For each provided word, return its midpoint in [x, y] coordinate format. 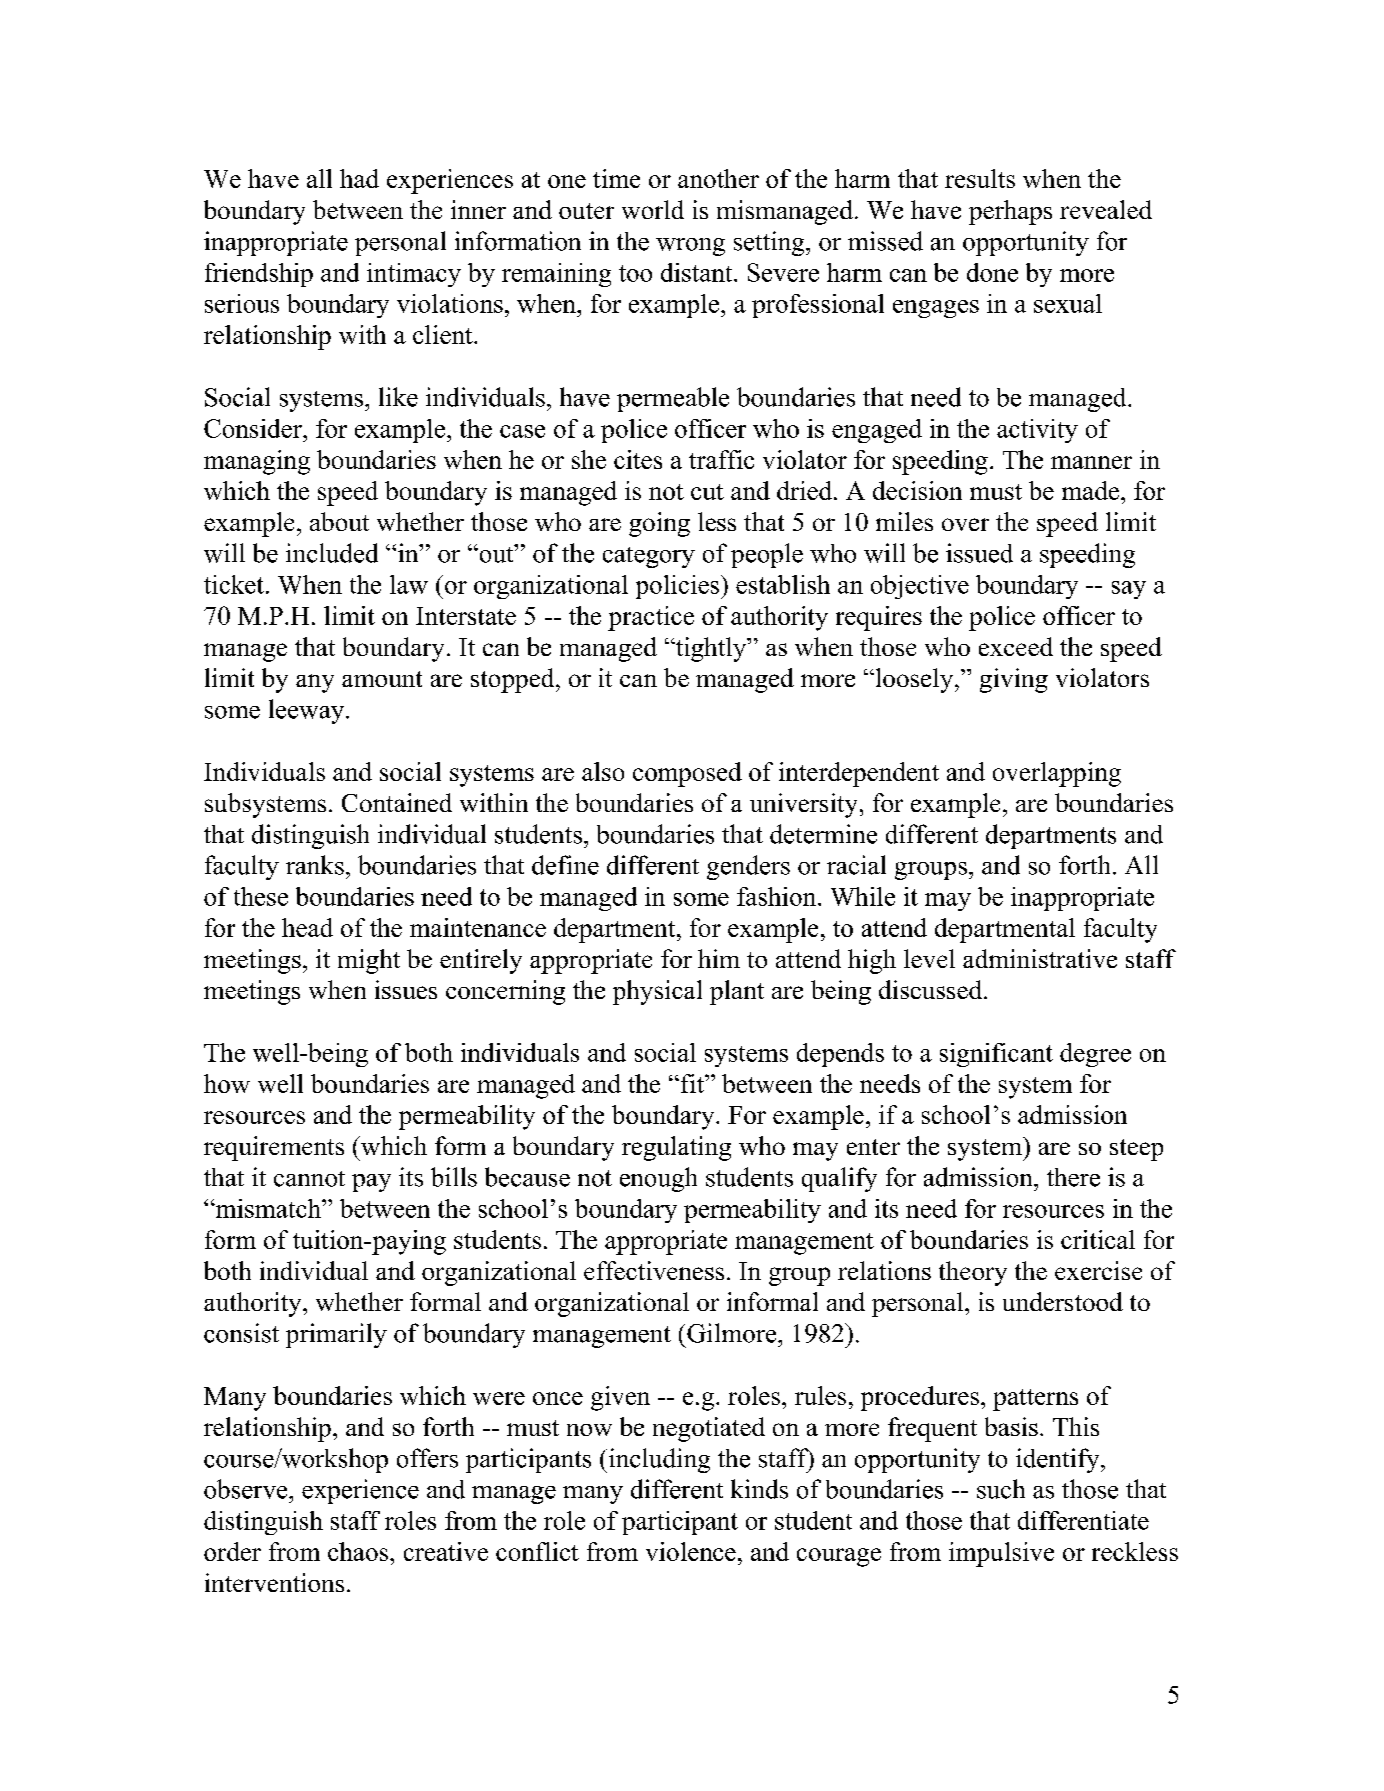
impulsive [1001, 1554]
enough [658, 1179]
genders [748, 867]
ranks [315, 865]
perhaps [1010, 212]
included [332, 553]
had [359, 178]
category [649, 557]
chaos [359, 1551]
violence [691, 1551]
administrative [1040, 958]
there [1073, 1177]
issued [979, 553]
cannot [309, 1179]
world [653, 209]
